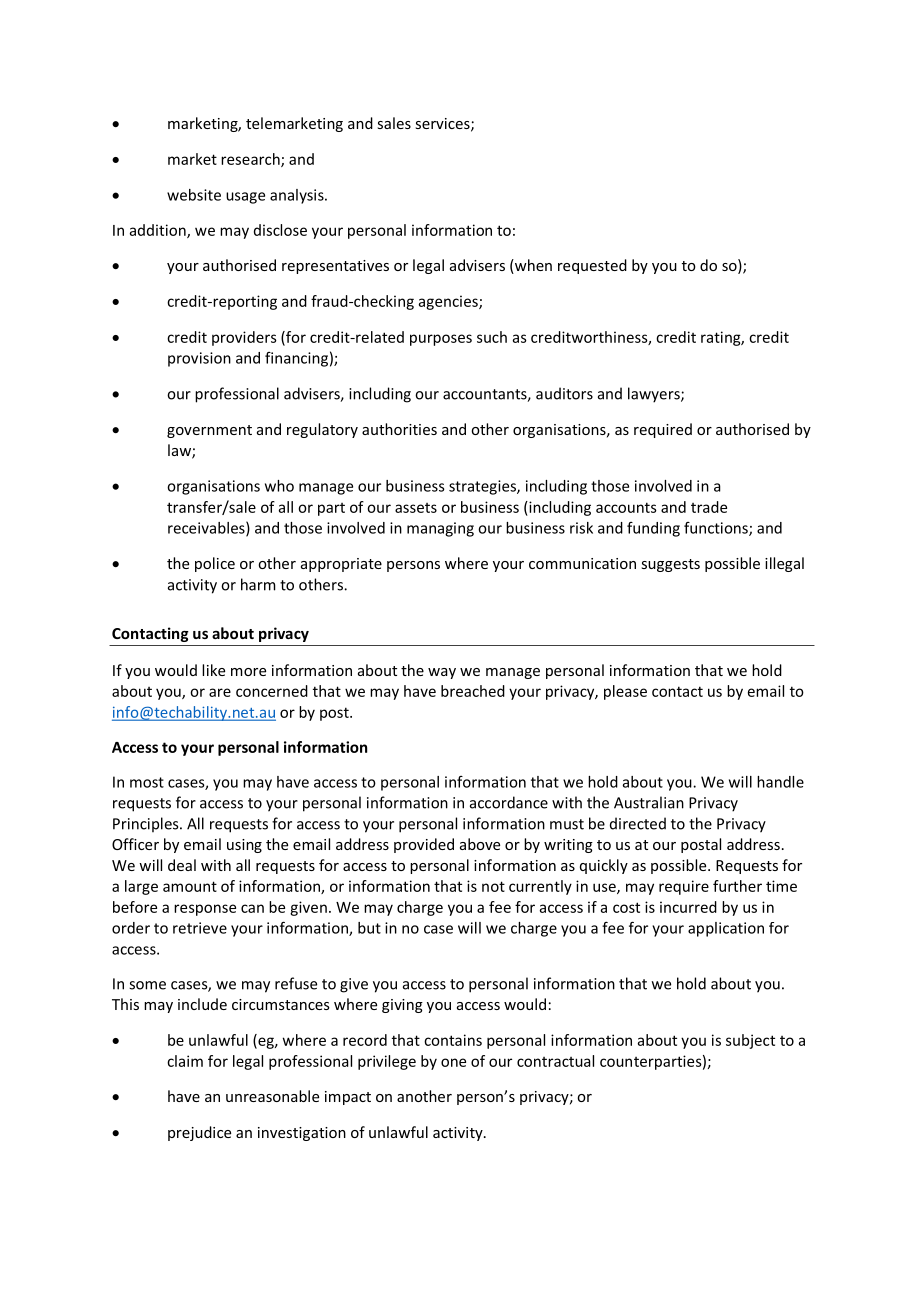 This screenshot has height=1308, width=924. I want to click on handle, so click(780, 782).
